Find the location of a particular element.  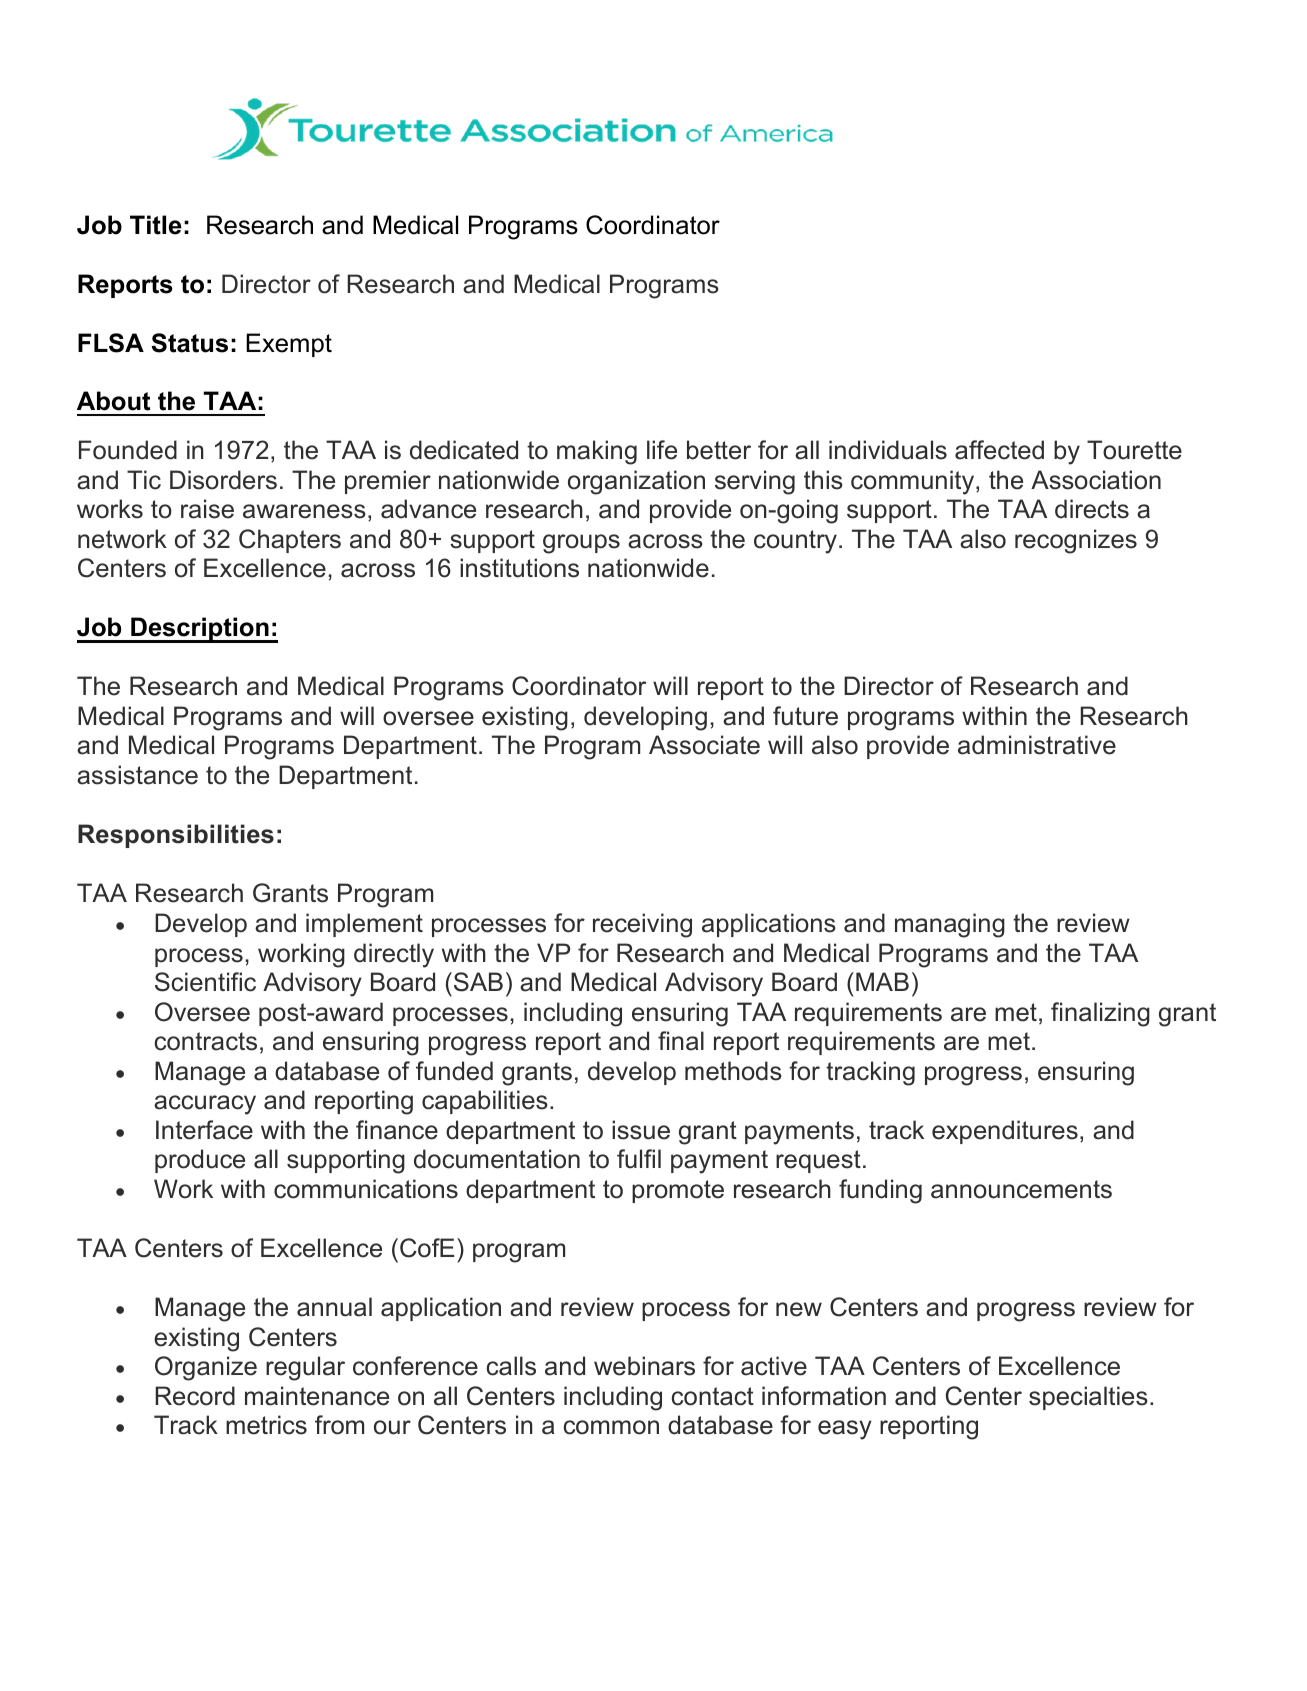

Associate is located at coordinates (704, 745).
